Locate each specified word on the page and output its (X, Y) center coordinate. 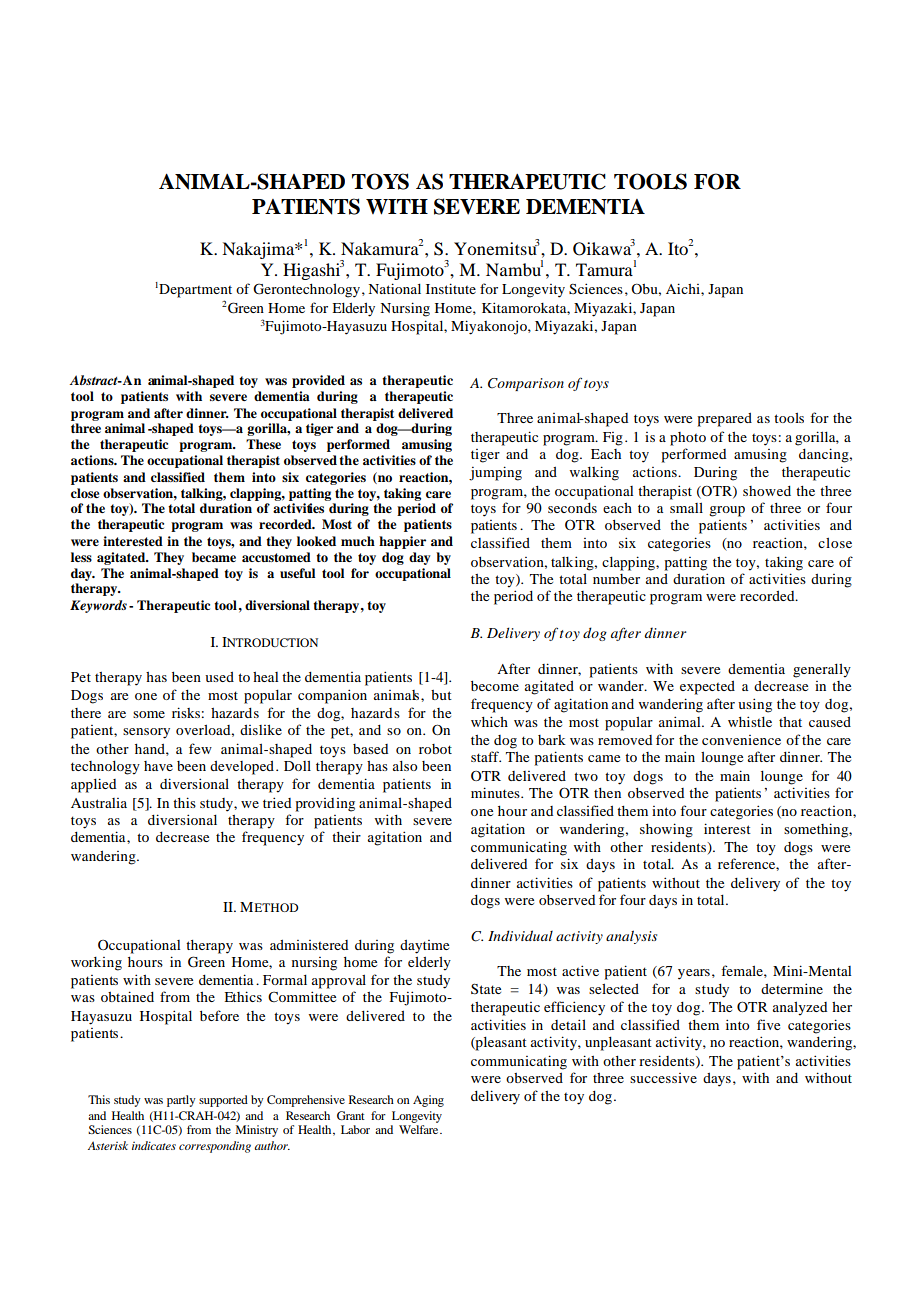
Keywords (98, 606)
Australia (99, 803)
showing (666, 830)
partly (181, 1101)
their (346, 837)
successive (663, 1078)
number (616, 579)
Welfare (420, 1128)
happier (402, 542)
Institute (451, 288)
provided (318, 381)
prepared (725, 420)
